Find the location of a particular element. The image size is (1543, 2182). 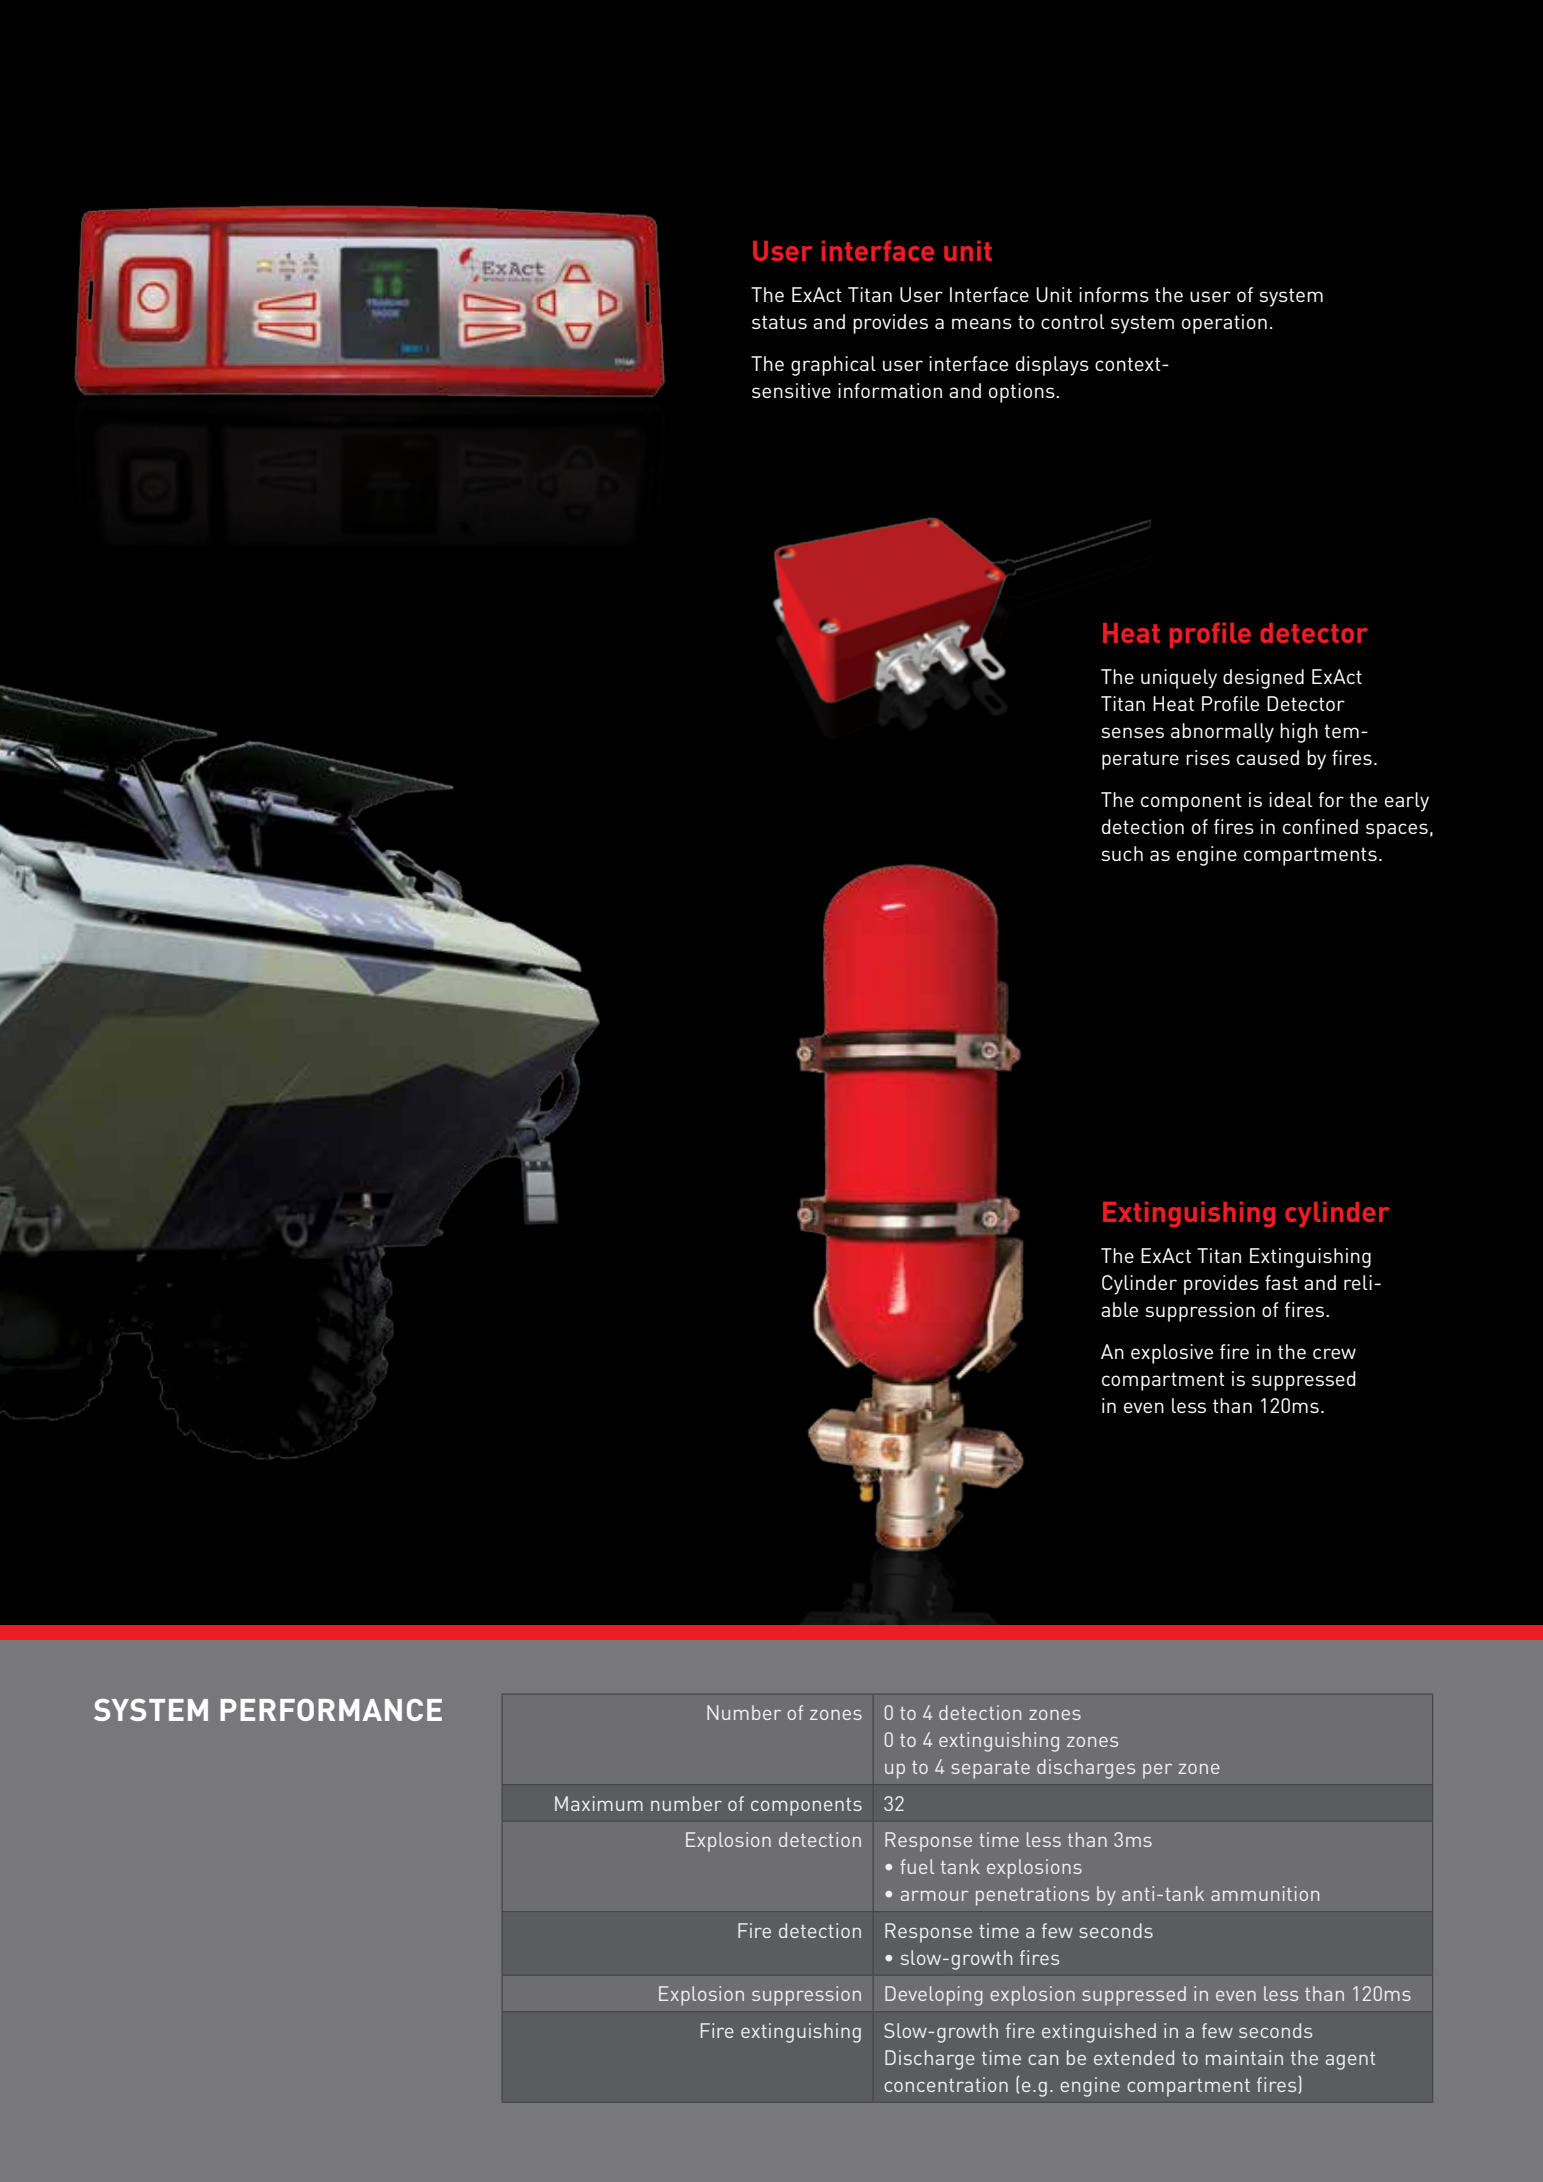

operation is located at coordinates (1224, 324).
